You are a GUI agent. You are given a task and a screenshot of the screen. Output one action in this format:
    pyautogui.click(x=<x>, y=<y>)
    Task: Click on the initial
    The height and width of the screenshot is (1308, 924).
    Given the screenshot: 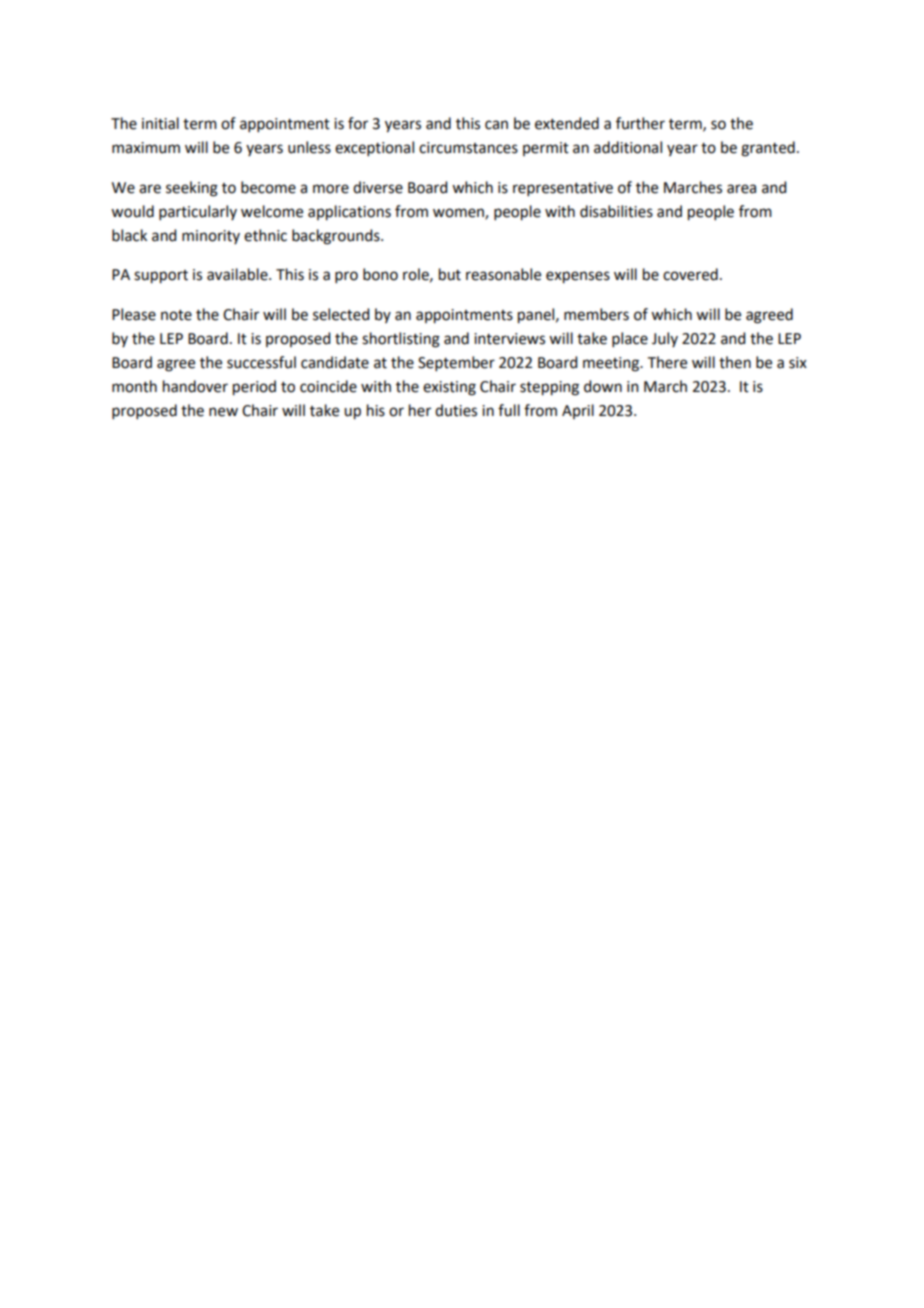 What is the action you would take?
    pyautogui.click(x=160, y=123)
